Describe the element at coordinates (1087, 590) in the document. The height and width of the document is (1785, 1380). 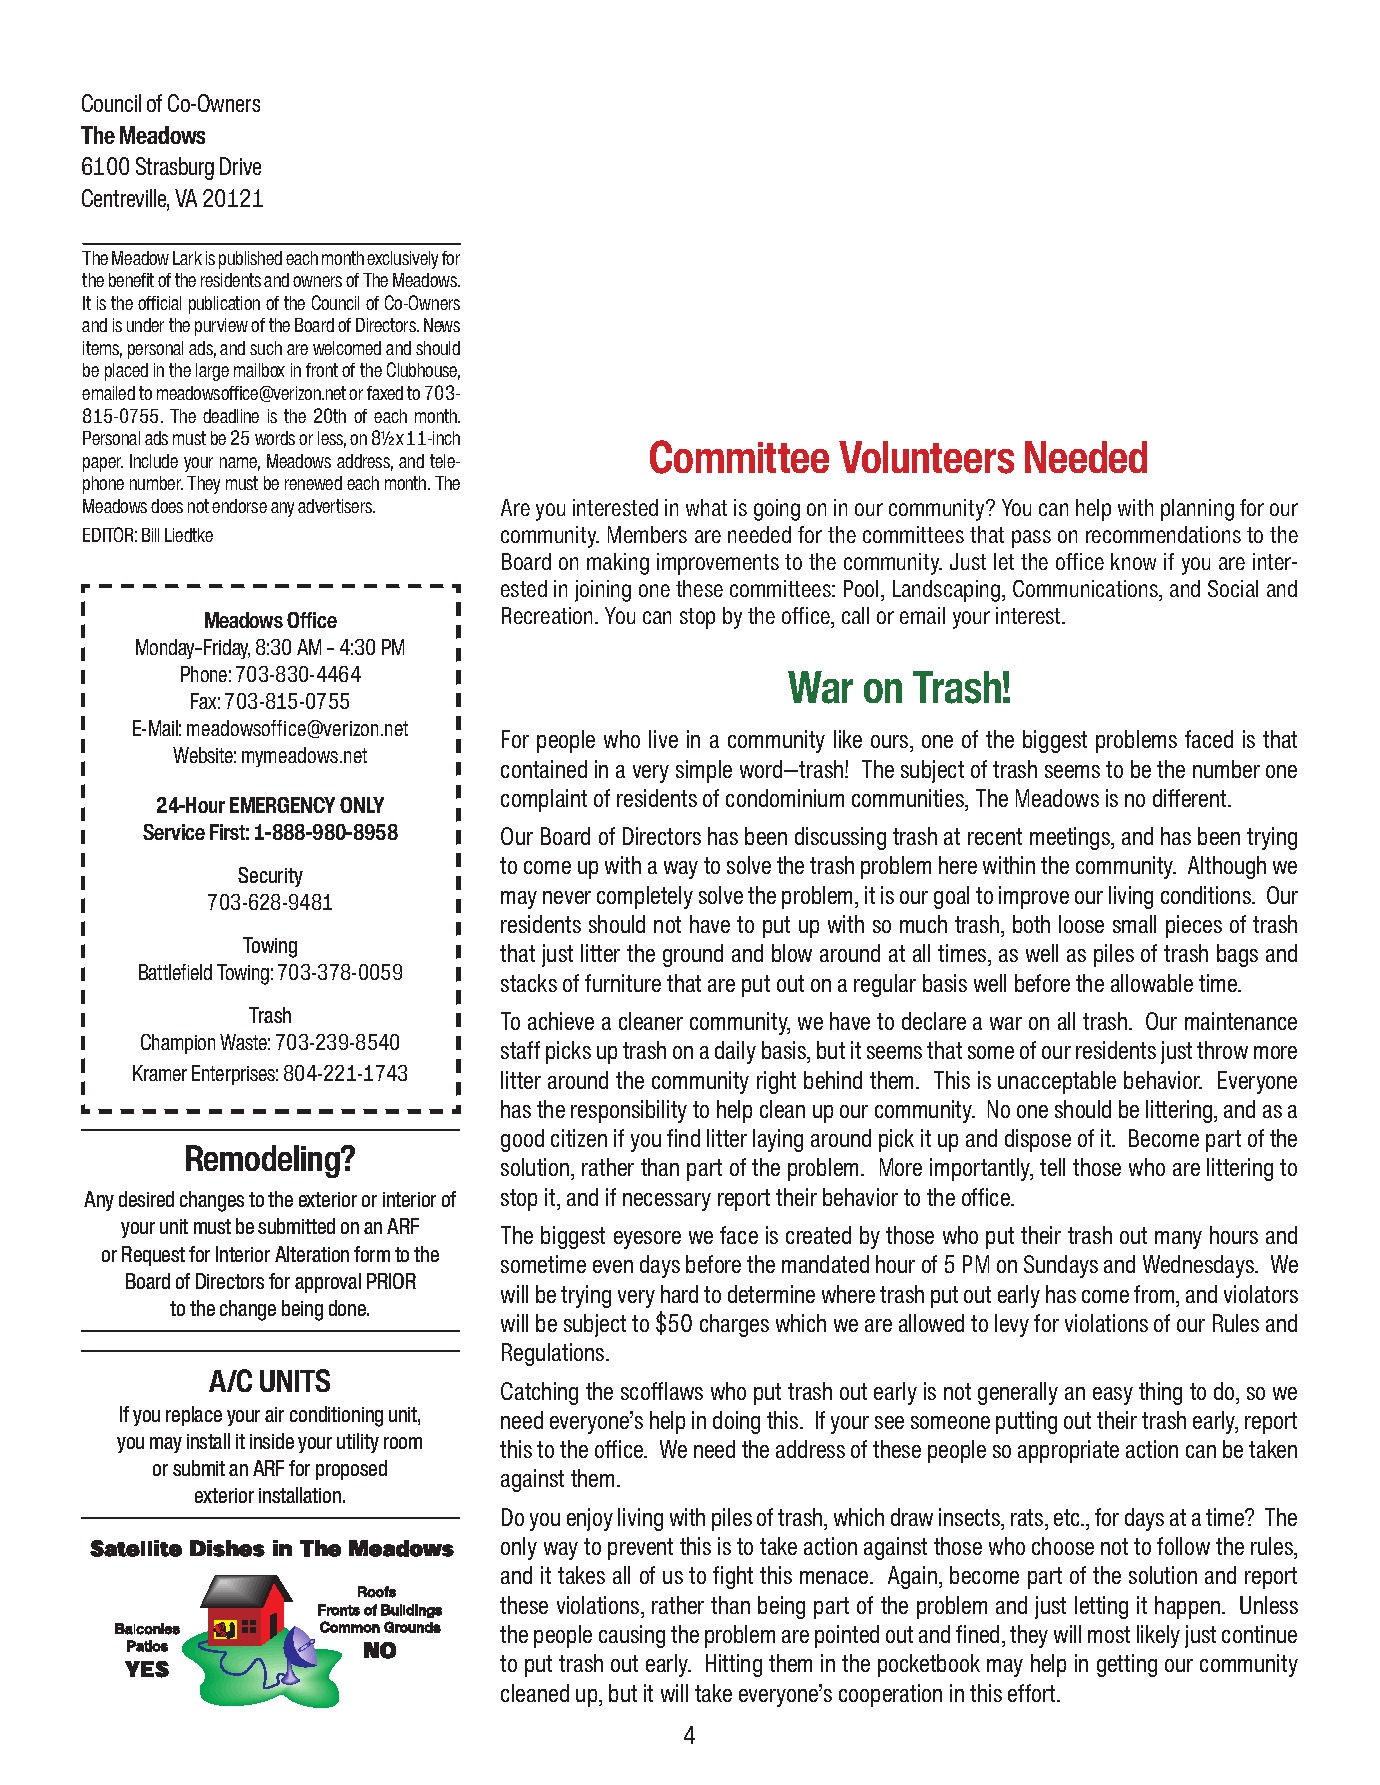
I see `Communications` at that location.
